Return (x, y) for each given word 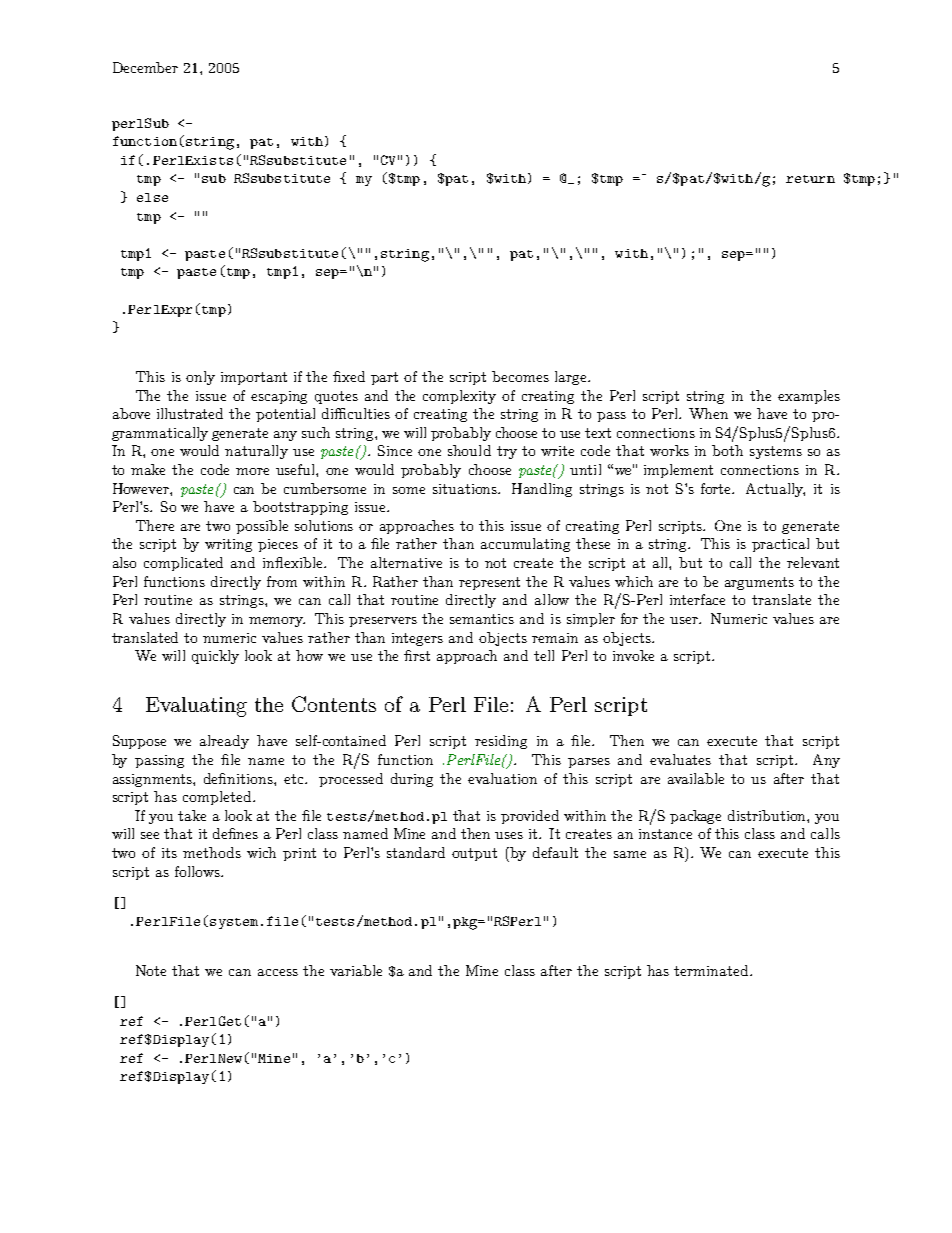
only (200, 378)
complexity (459, 397)
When (708, 413)
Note (151, 970)
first (417, 655)
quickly (215, 657)
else (152, 197)
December (145, 67)
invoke (633, 655)
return (810, 179)
